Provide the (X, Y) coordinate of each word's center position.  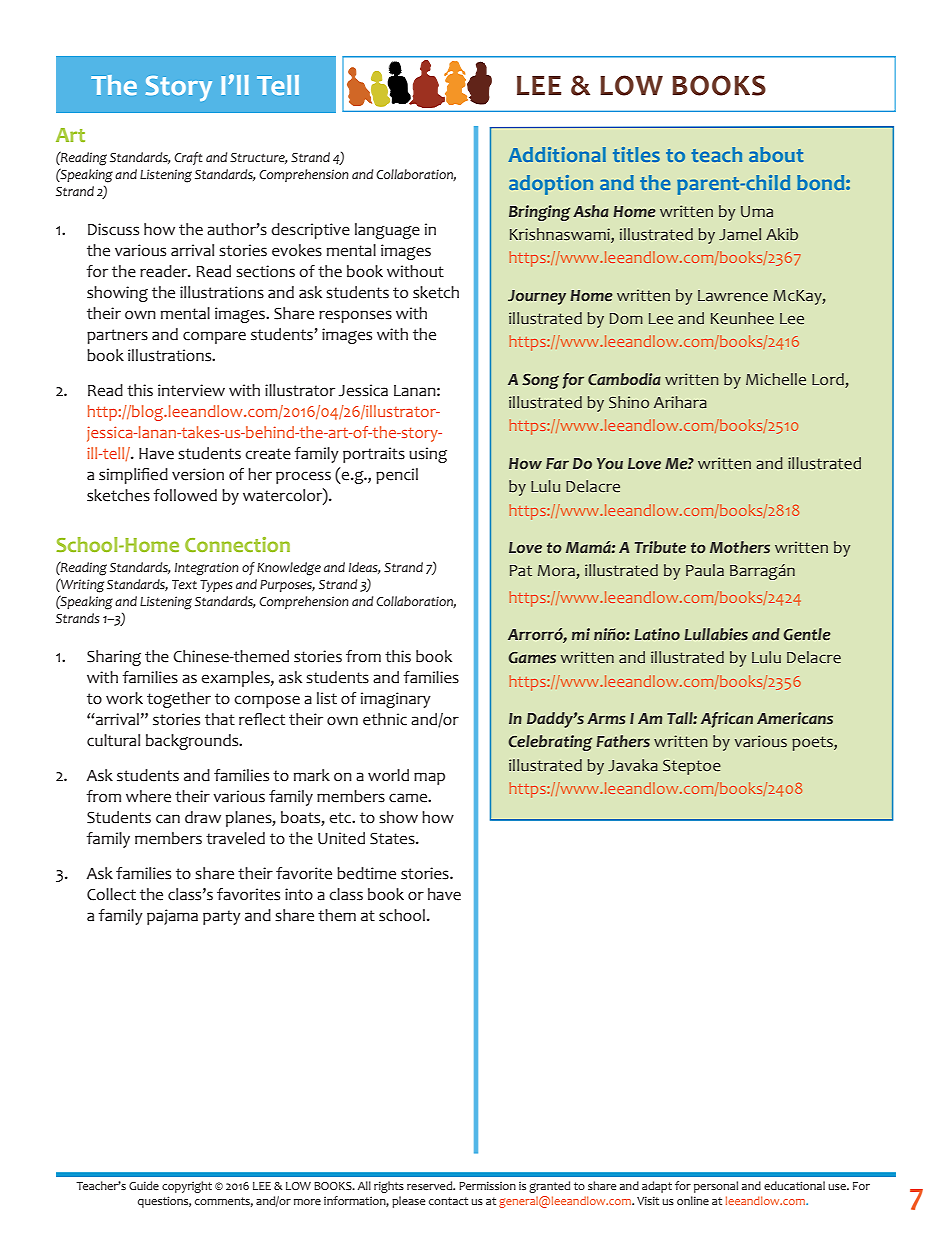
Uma (757, 211)
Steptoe (692, 767)
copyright (187, 1187)
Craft (188, 158)
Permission (487, 1185)
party (222, 917)
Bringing (539, 213)
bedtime (366, 873)
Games (532, 658)
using (428, 455)
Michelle (776, 379)
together (179, 700)
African (727, 720)
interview (191, 390)
